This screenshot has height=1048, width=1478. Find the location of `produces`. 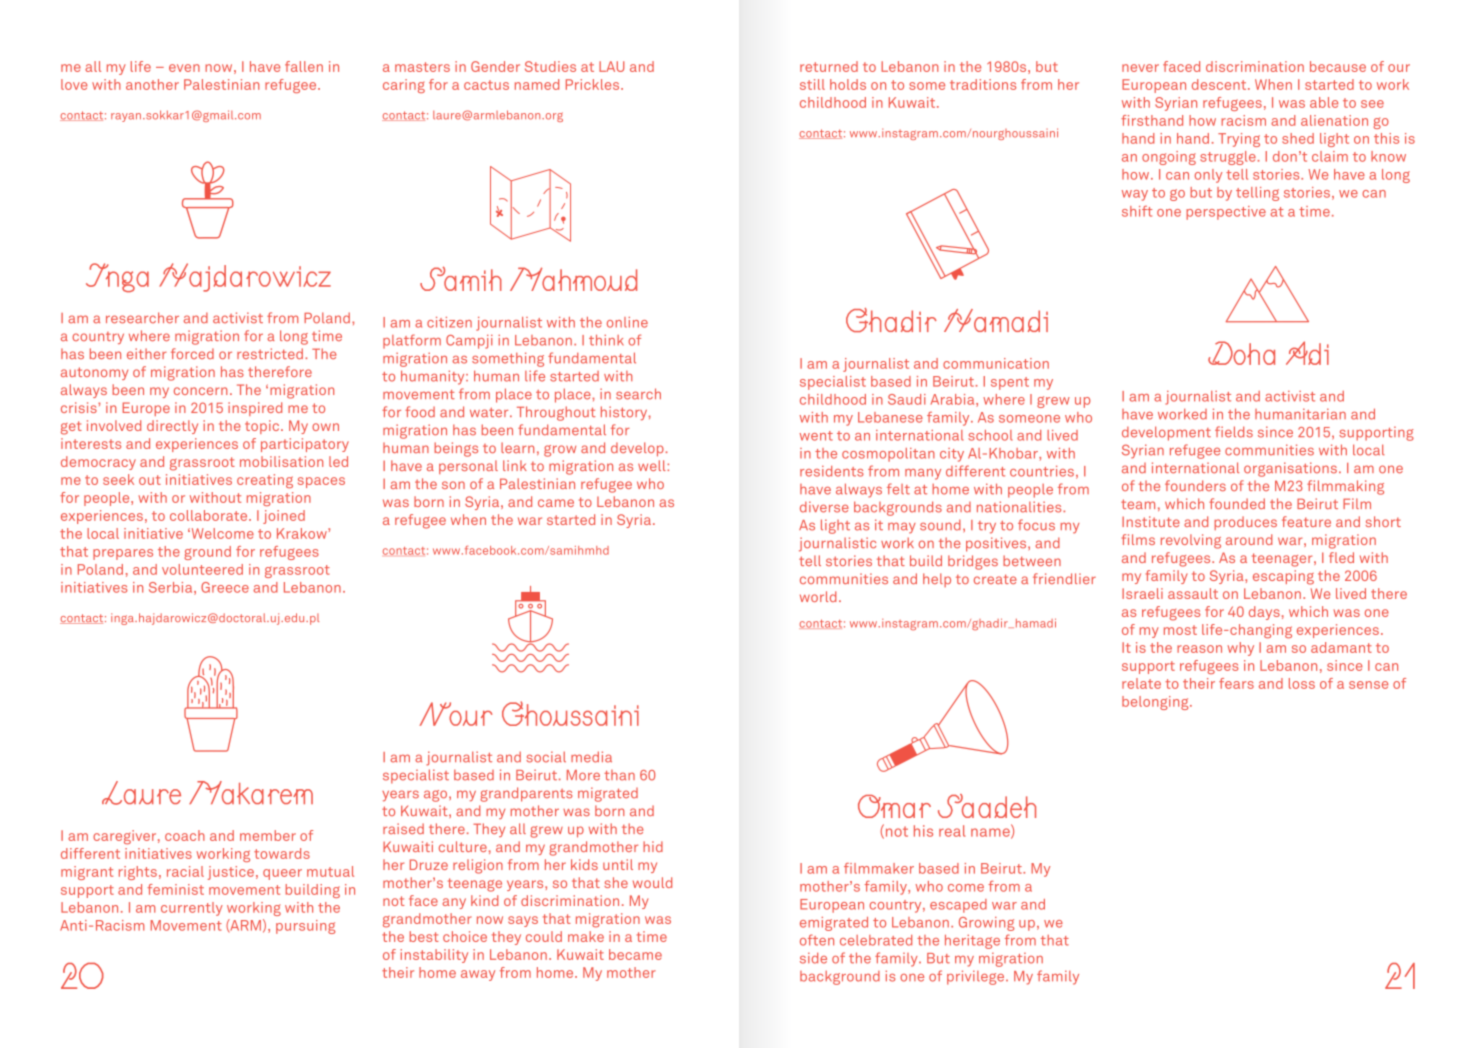

produces is located at coordinates (1245, 523).
